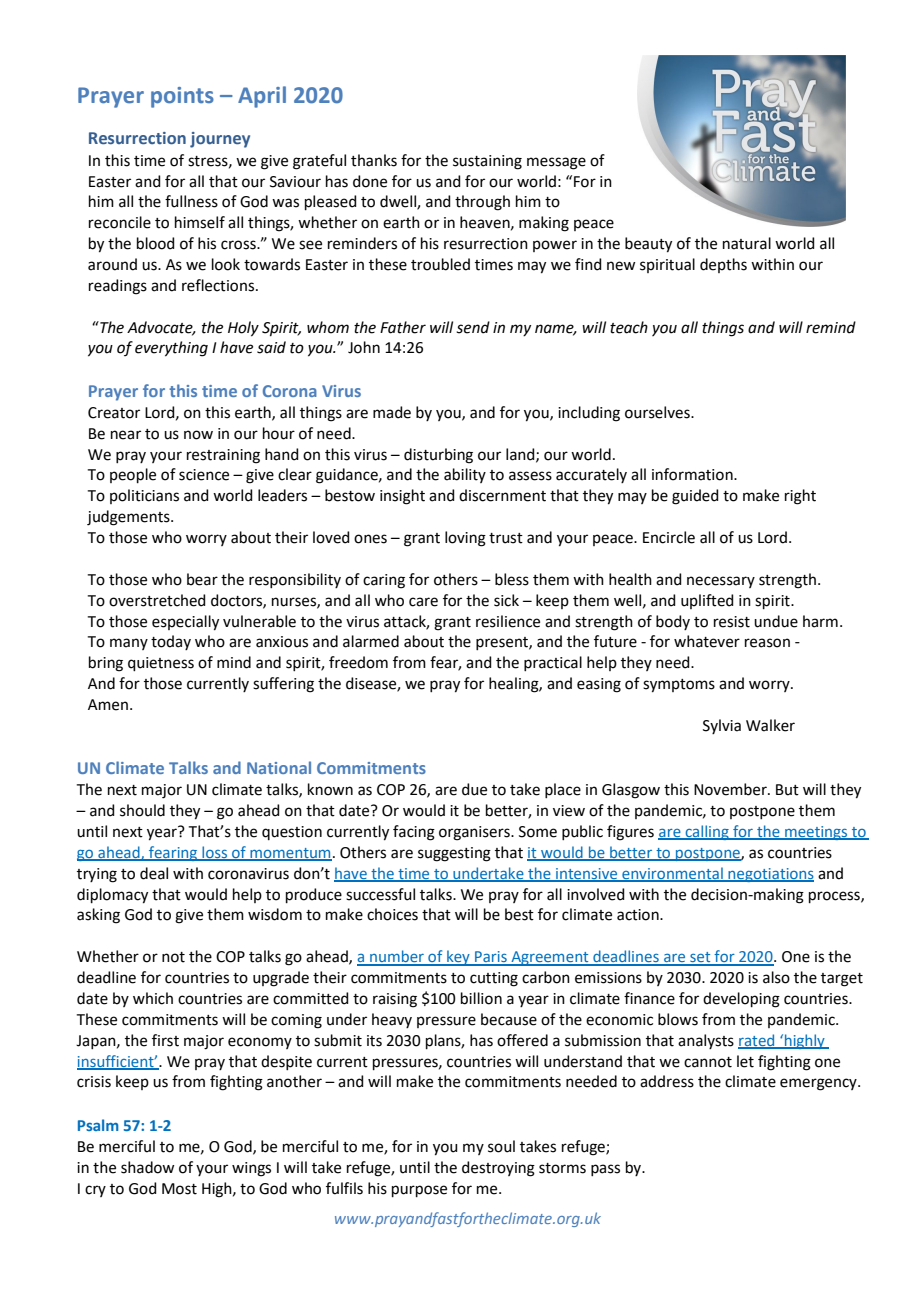 Image resolution: width=924 pixels, height=1308 pixels. Describe the element at coordinates (658, 412) in the image. I see `ourselves` at that location.
